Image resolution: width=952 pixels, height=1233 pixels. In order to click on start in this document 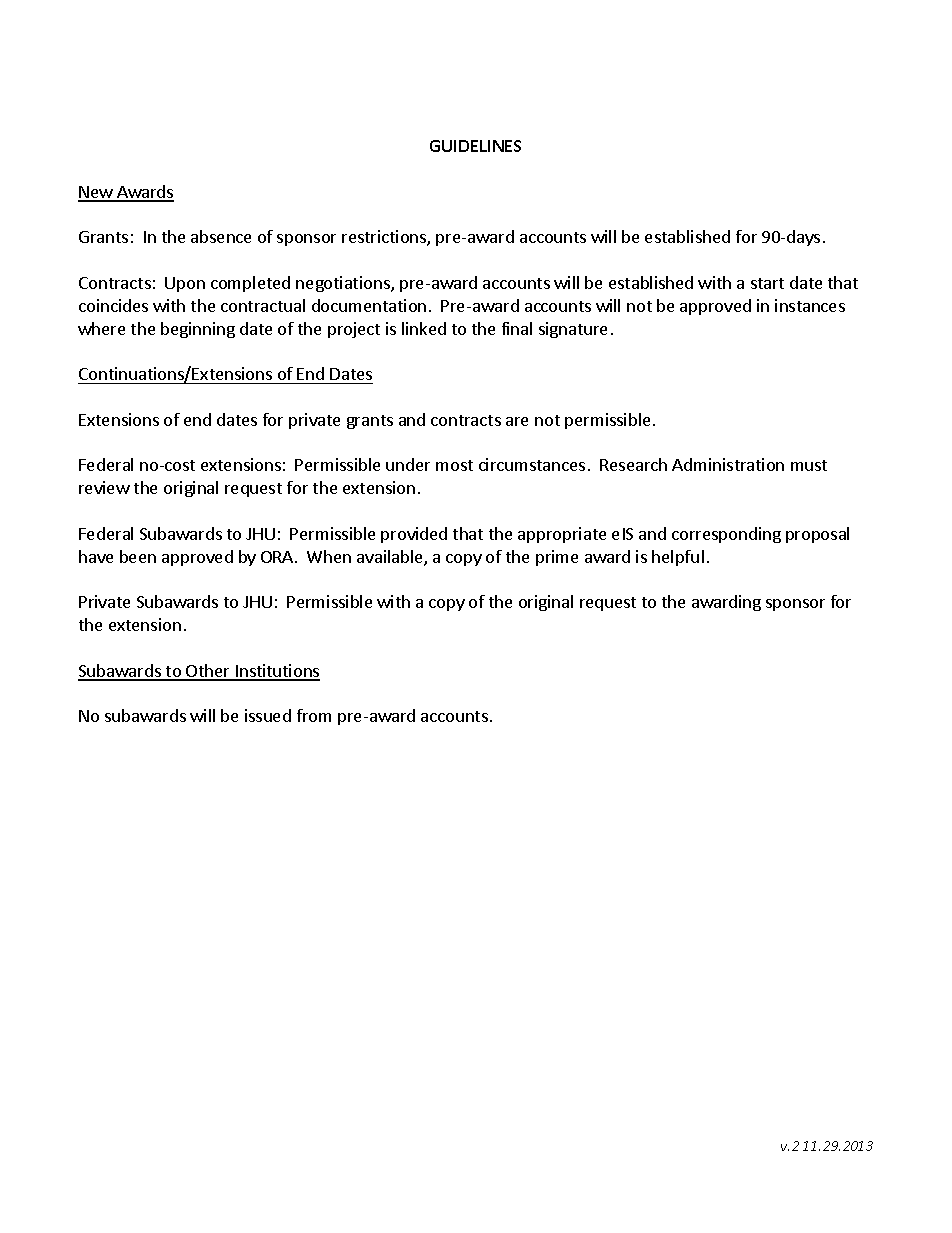, I will do `click(767, 283)`.
